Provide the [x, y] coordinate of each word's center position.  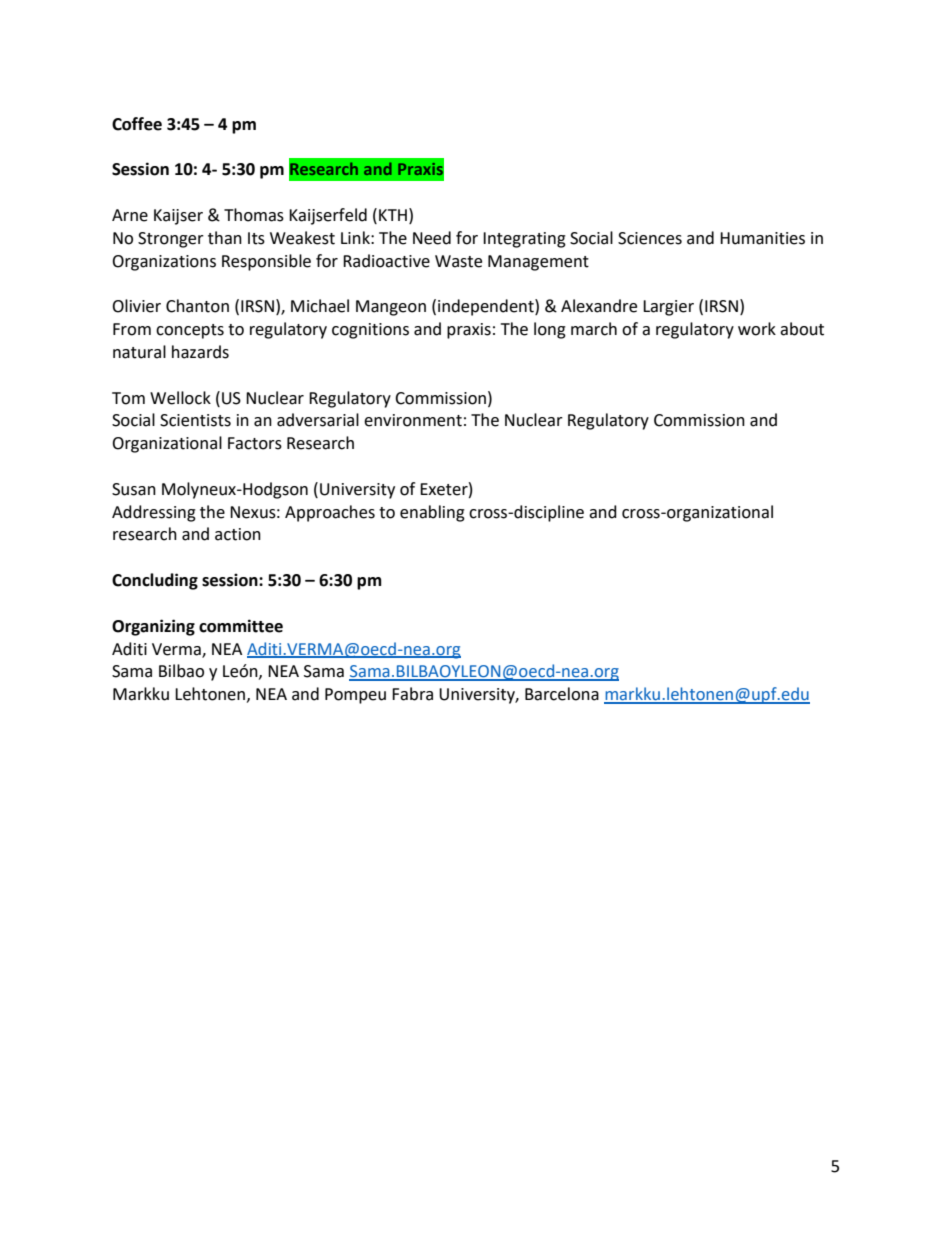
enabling [432, 513]
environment [413, 420]
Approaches [330, 513]
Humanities [762, 238]
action [238, 534]
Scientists [195, 420]
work [757, 329]
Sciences [650, 238]
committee [241, 626]
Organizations [164, 263]
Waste [458, 261]
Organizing [153, 627]
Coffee [137, 124]
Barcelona [562, 694]
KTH [393, 215]
